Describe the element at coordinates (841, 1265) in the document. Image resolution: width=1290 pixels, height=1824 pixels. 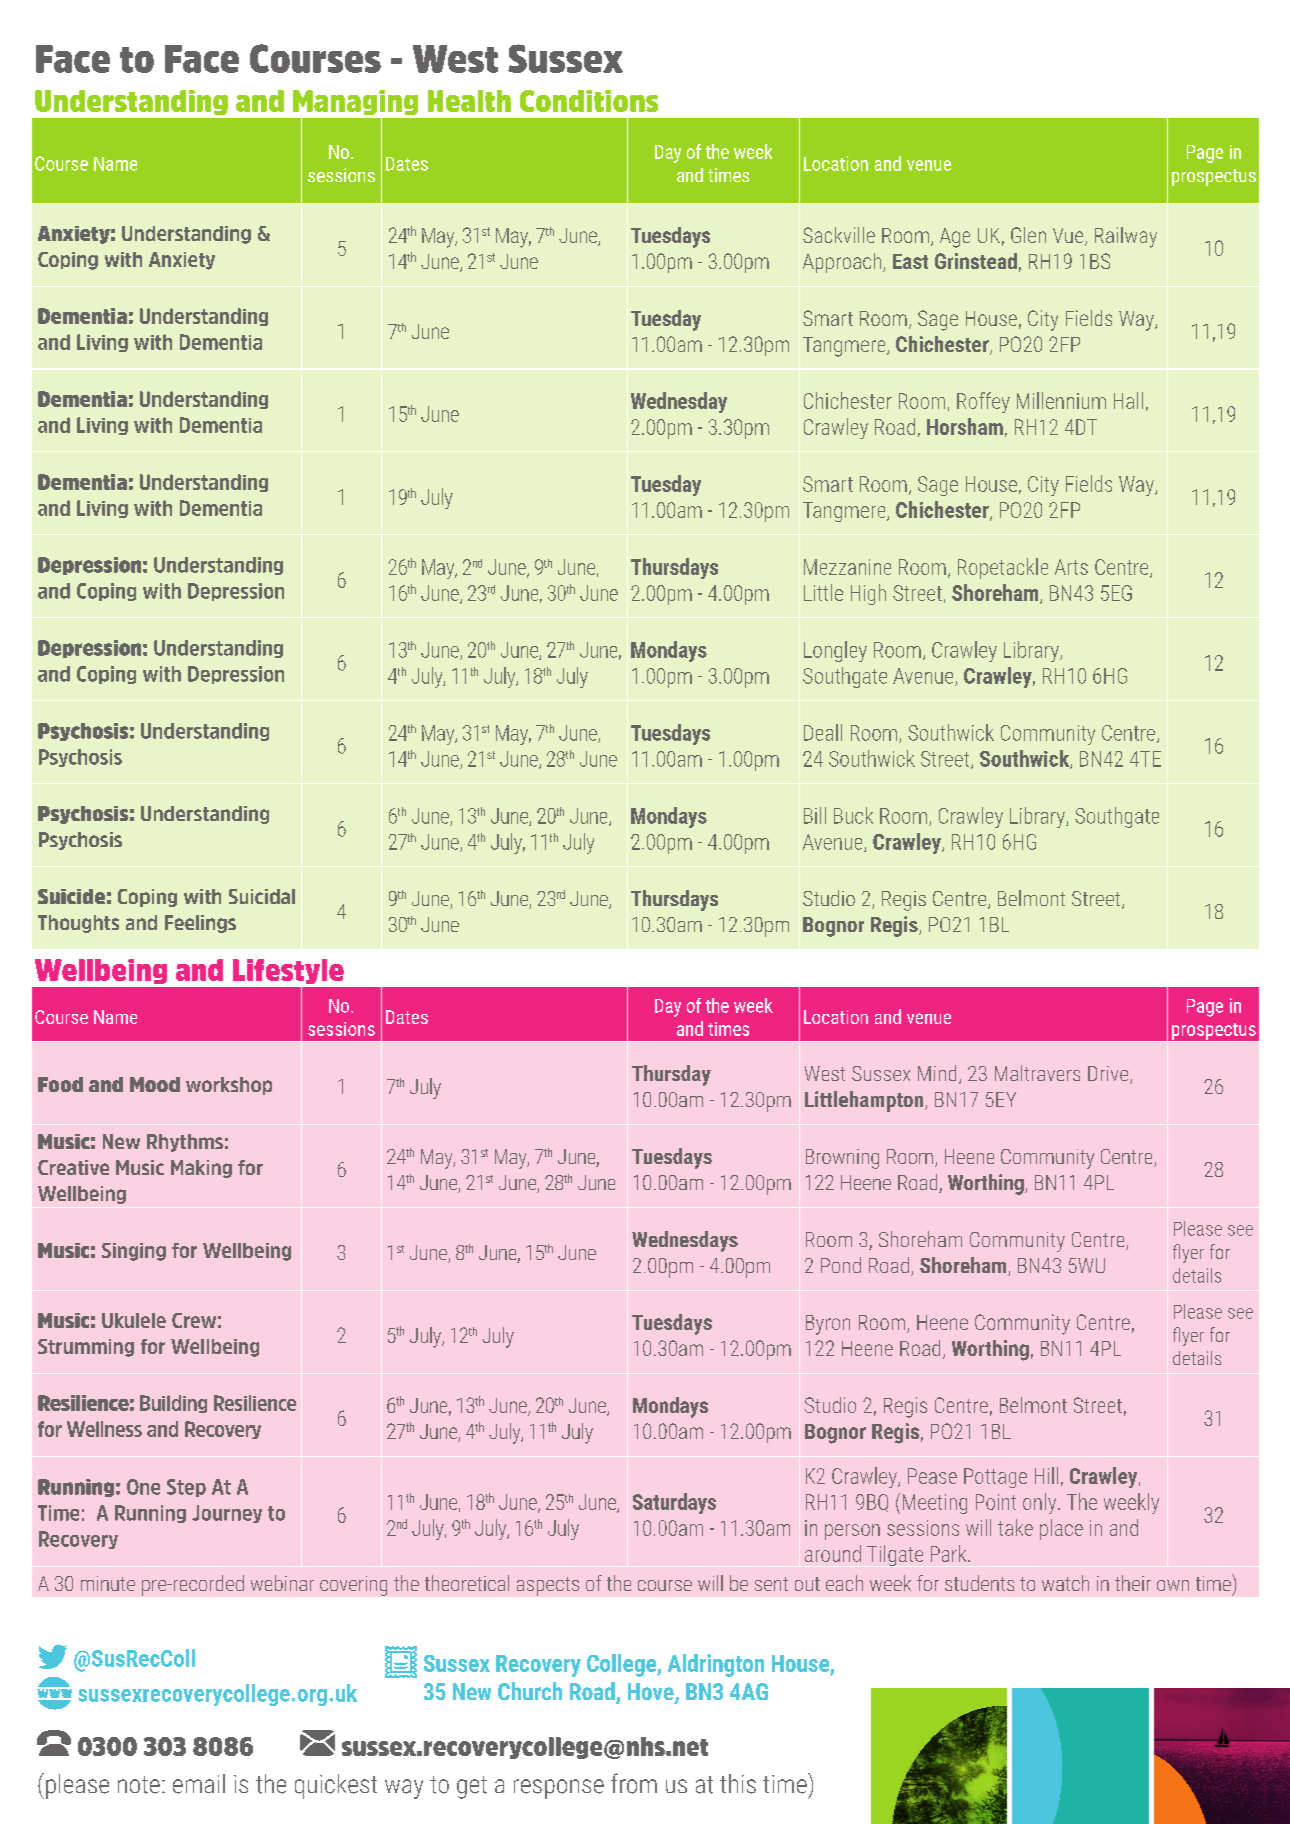
I see `Pond` at that location.
